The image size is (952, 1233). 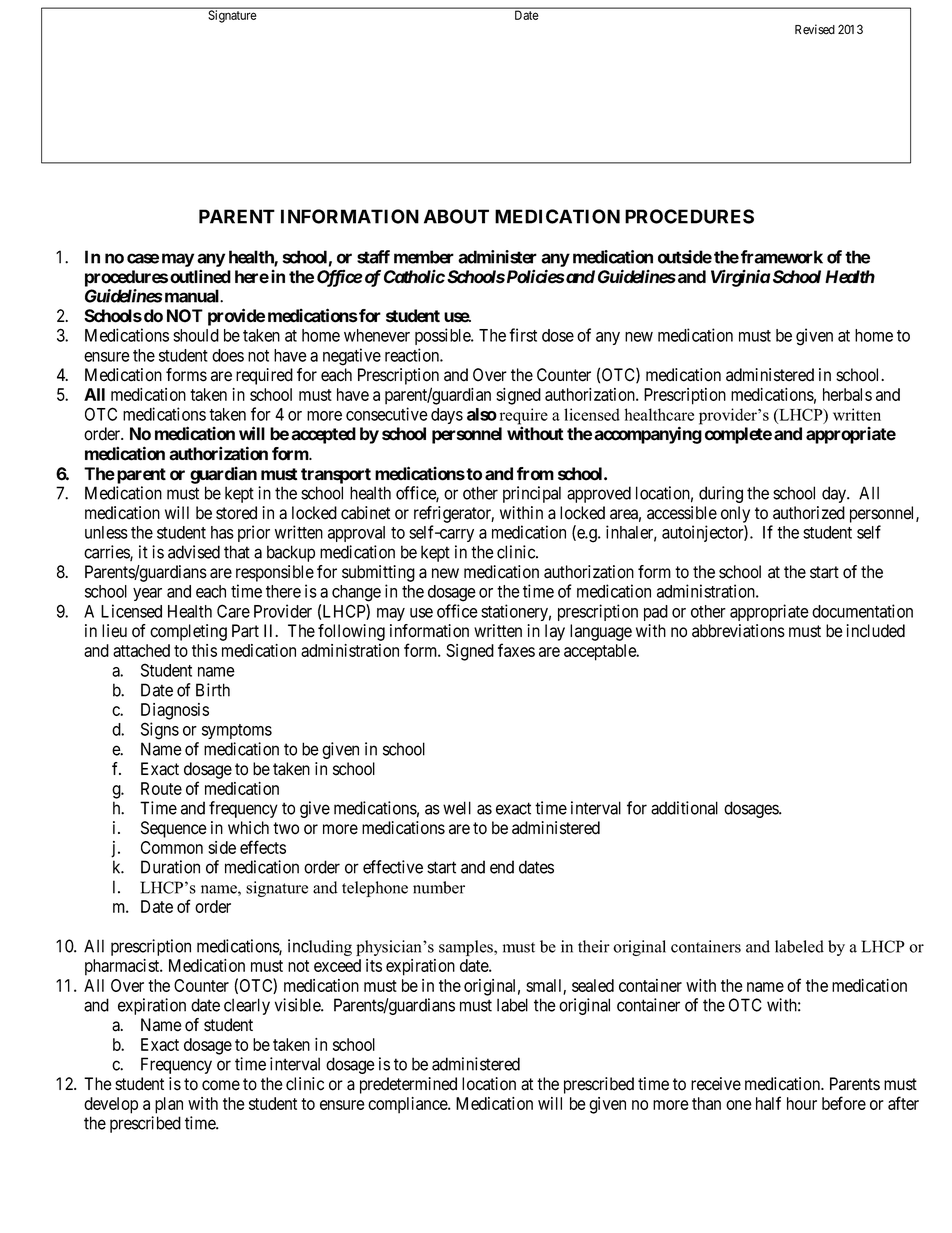 What do you see at coordinates (200, 276) in the image?
I see `outlined` at bounding box center [200, 276].
